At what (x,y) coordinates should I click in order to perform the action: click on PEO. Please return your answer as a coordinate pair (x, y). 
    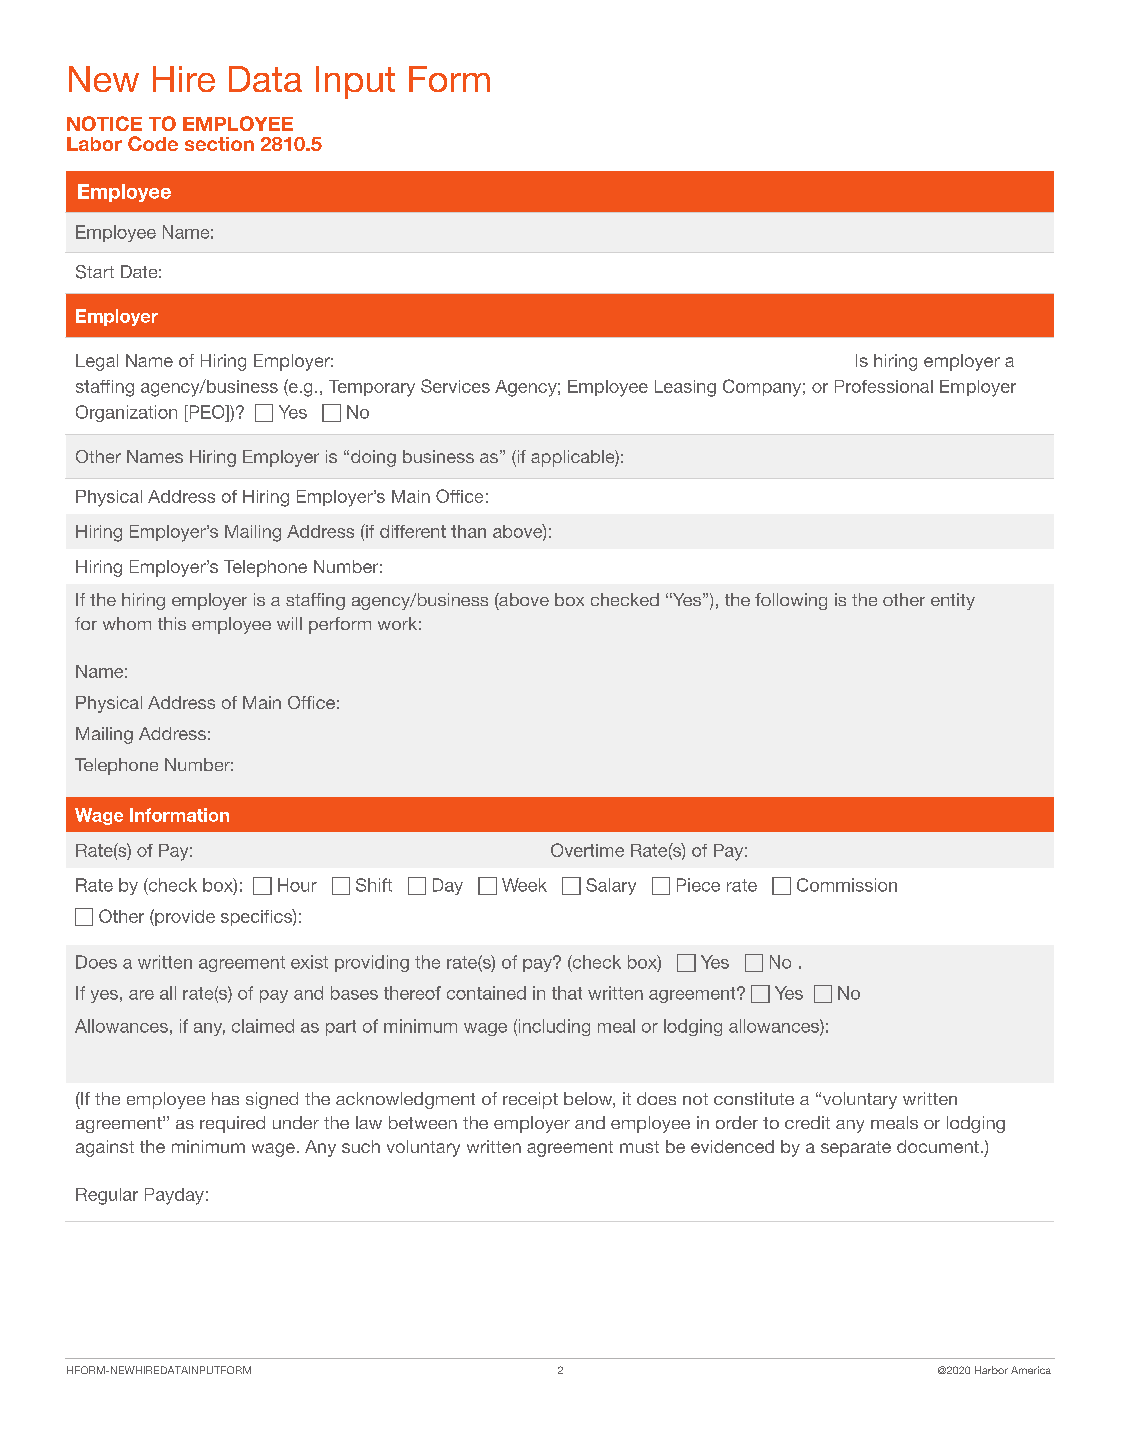
    Looking at the image, I should click on (207, 412).
